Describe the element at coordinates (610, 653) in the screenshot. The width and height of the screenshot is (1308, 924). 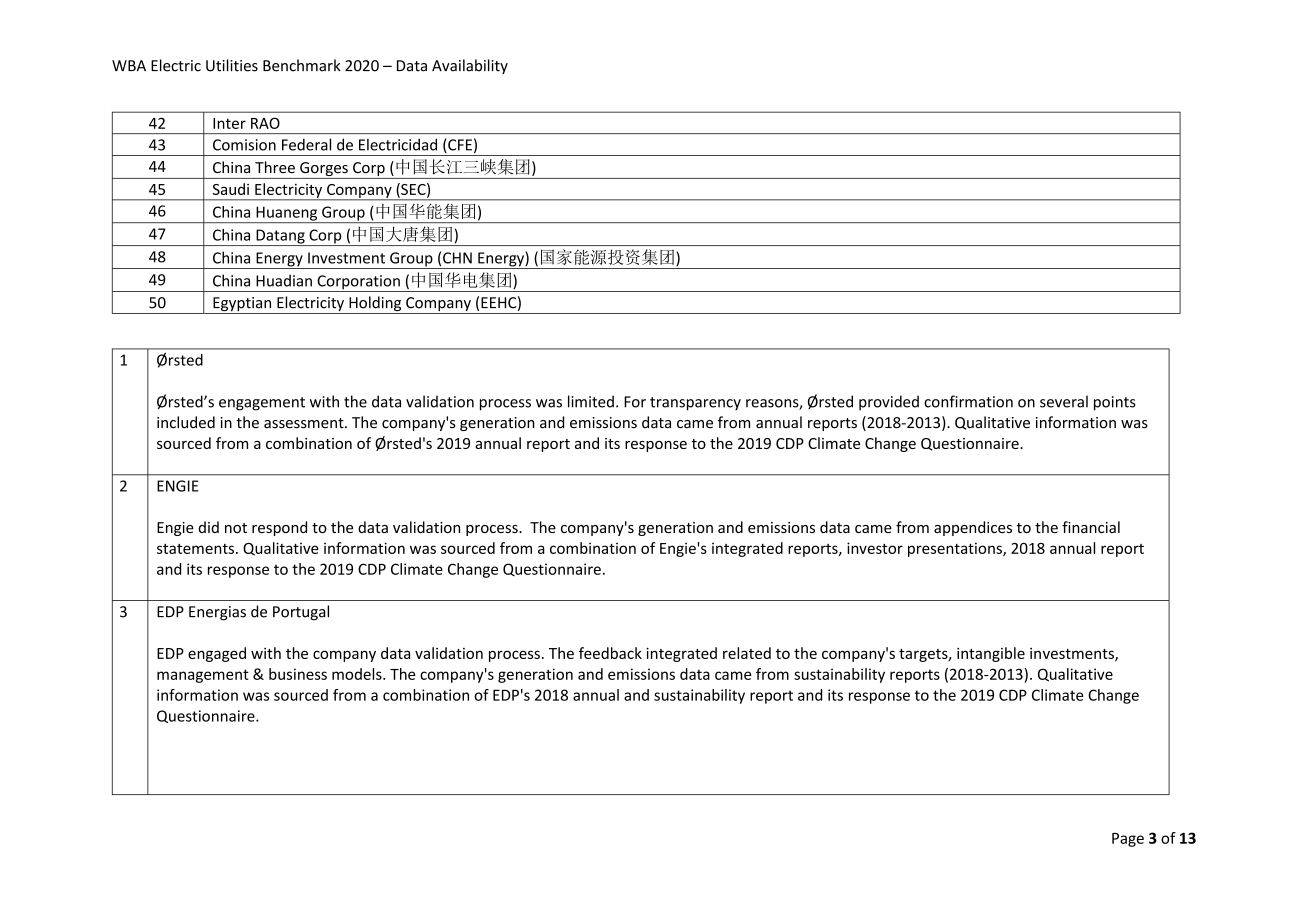
I see `feedback` at that location.
